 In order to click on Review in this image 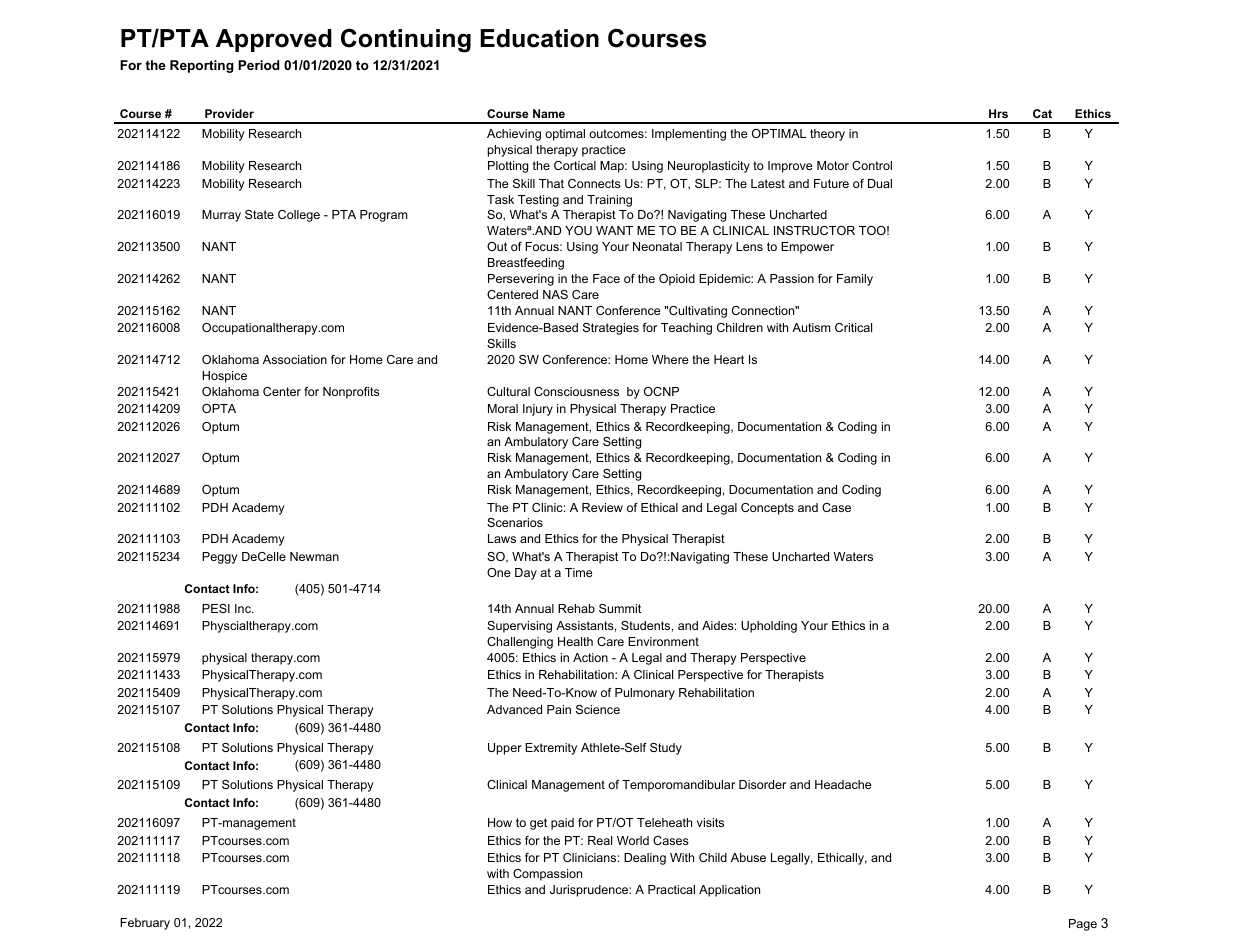, I will do `click(602, 507)`.
